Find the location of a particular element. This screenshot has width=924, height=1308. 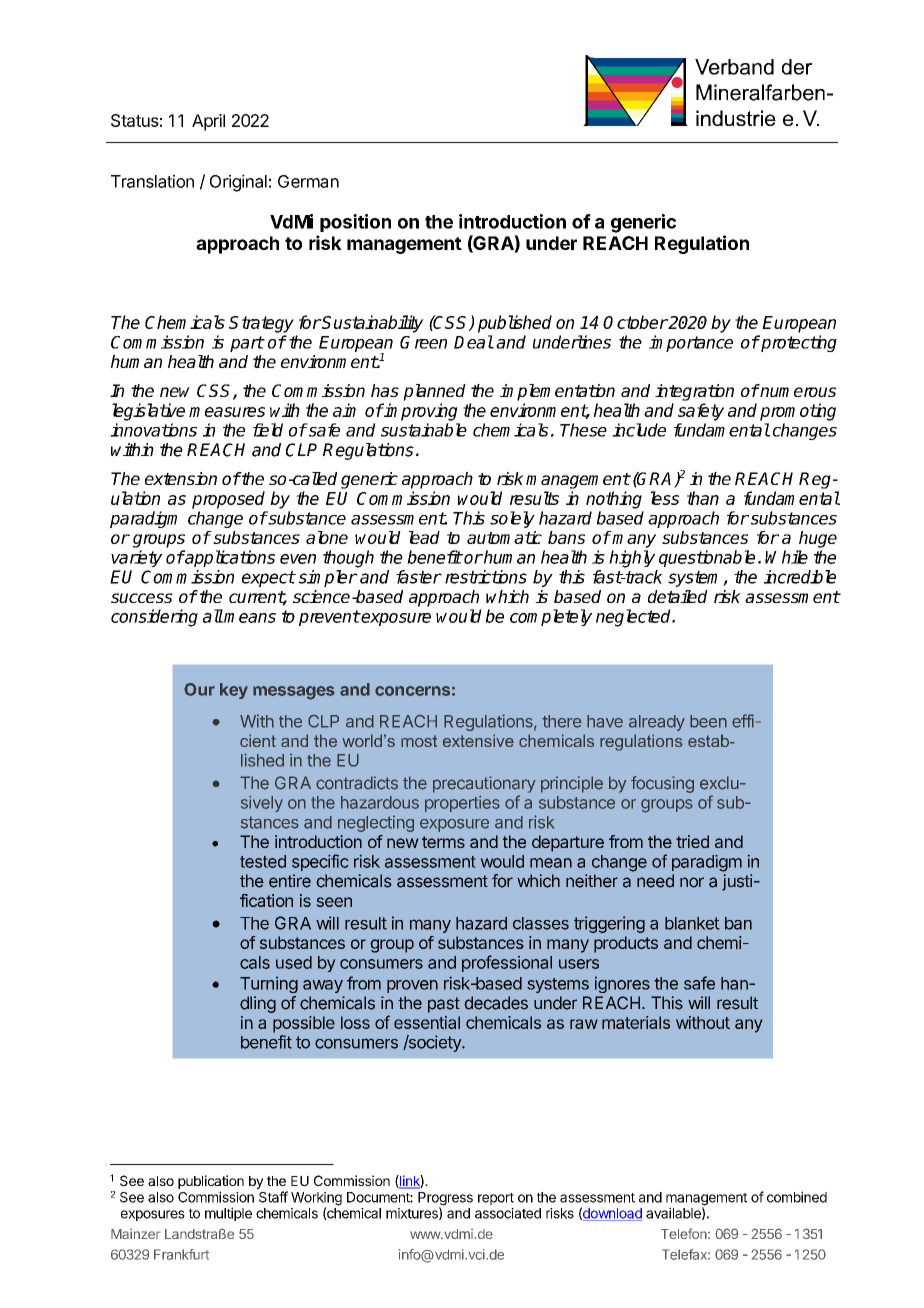

combined is located at coordinates (797, 1197).
